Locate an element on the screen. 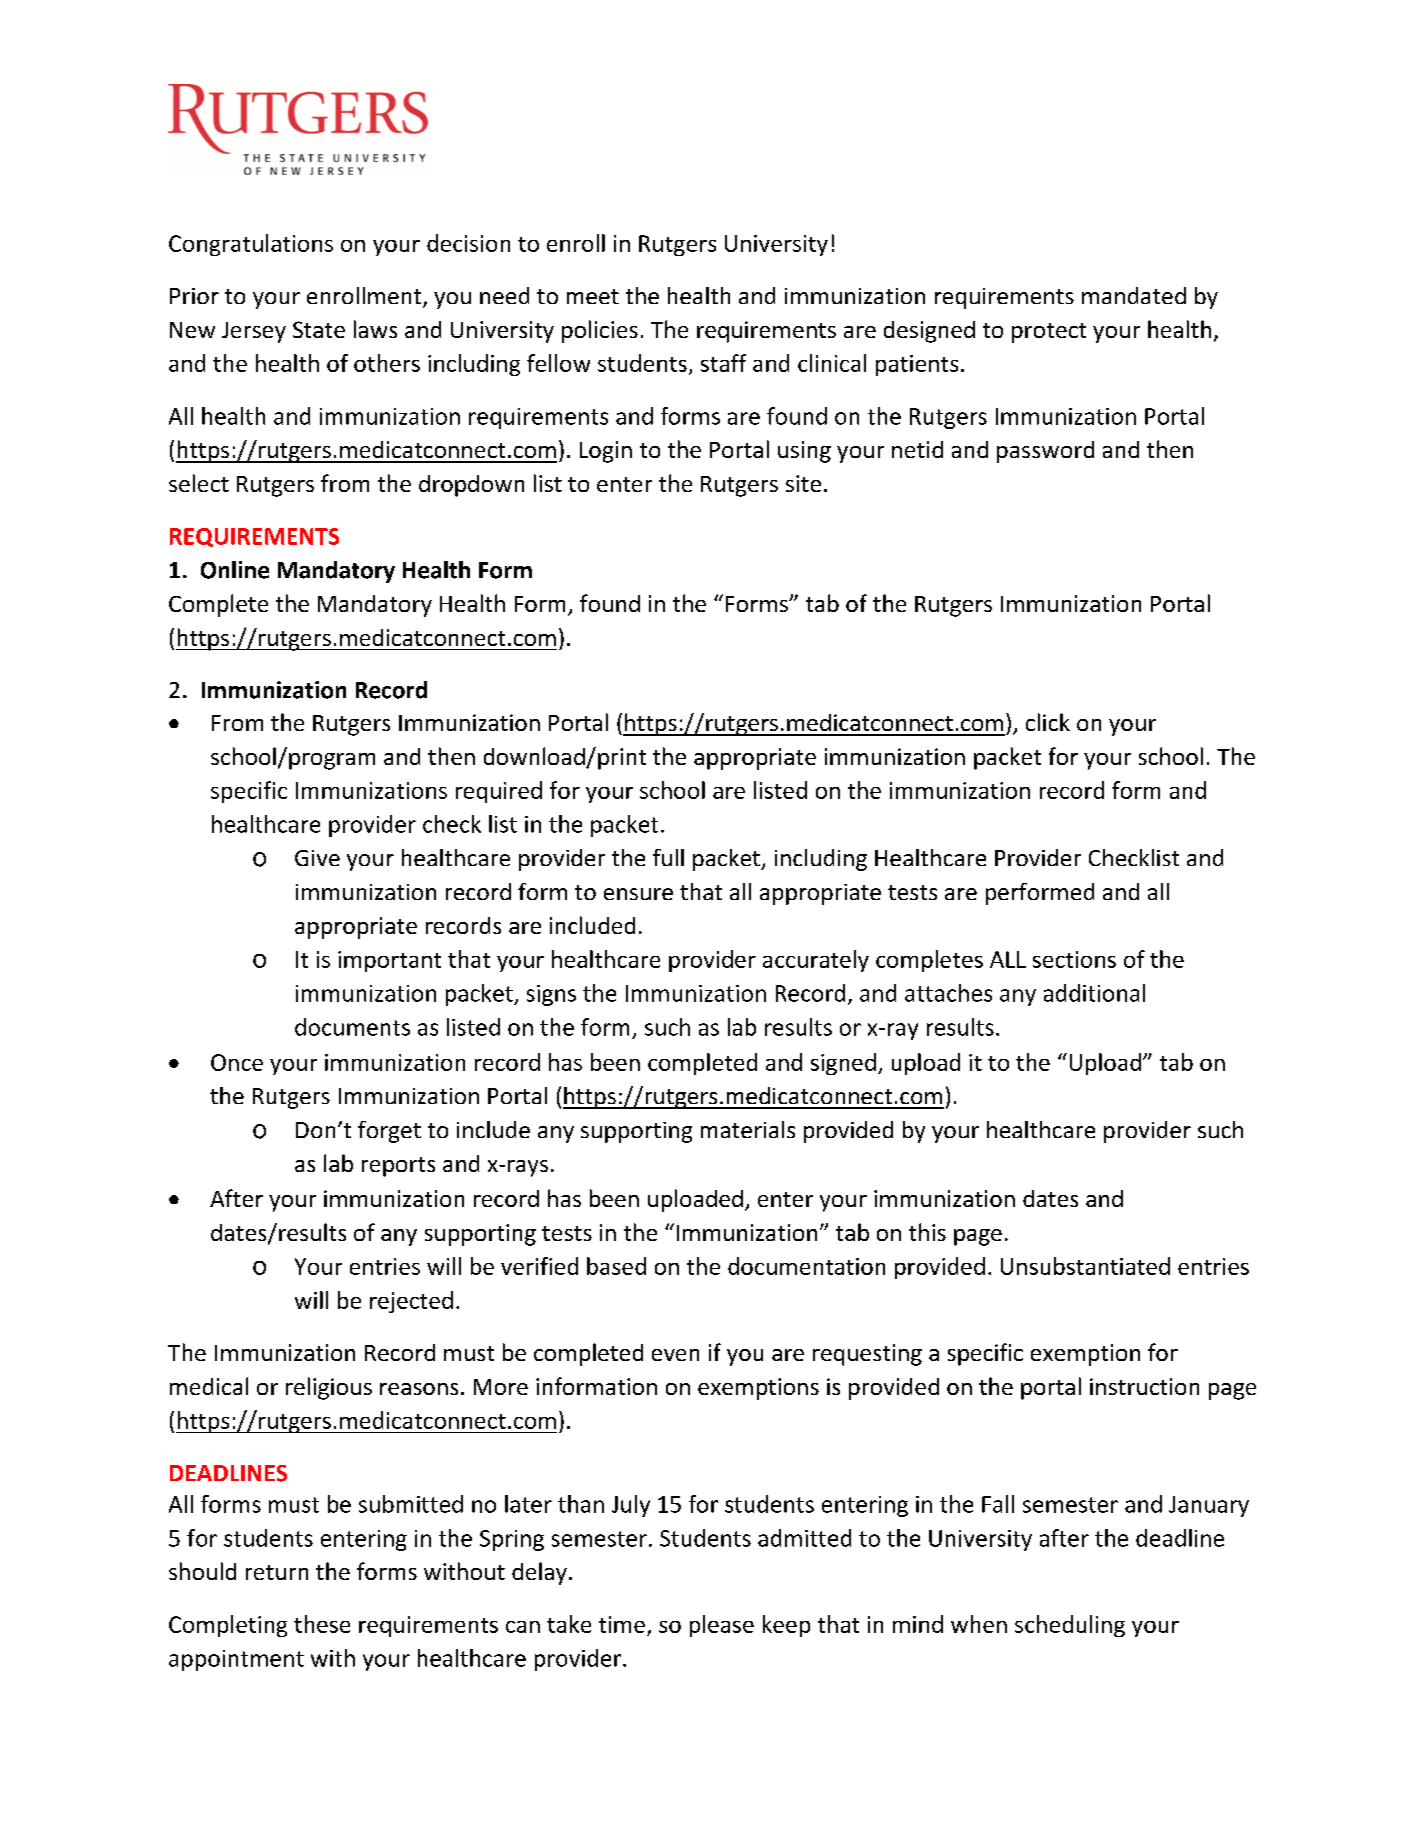  Give is located at coordinates (317, 858).
